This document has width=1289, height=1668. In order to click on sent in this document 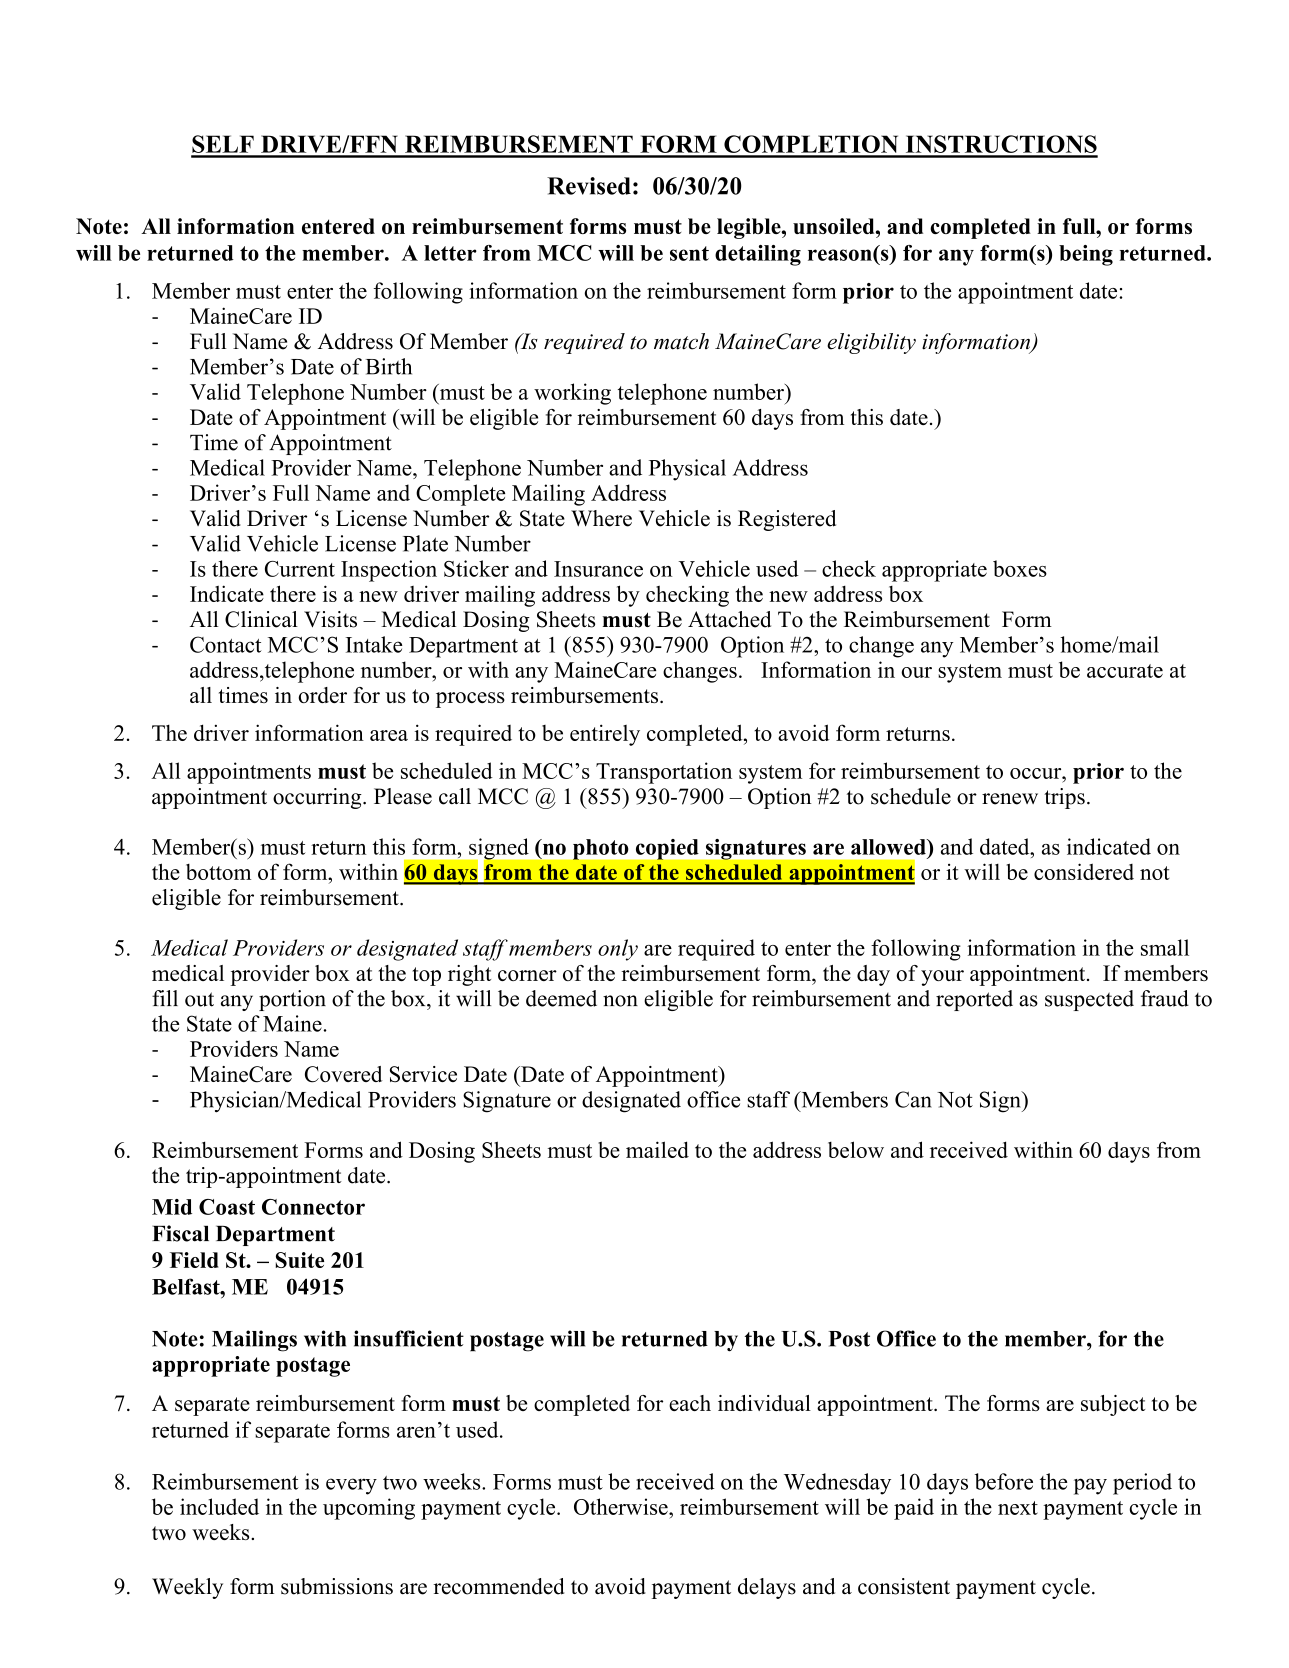, I will do `click(689, 253)`.
